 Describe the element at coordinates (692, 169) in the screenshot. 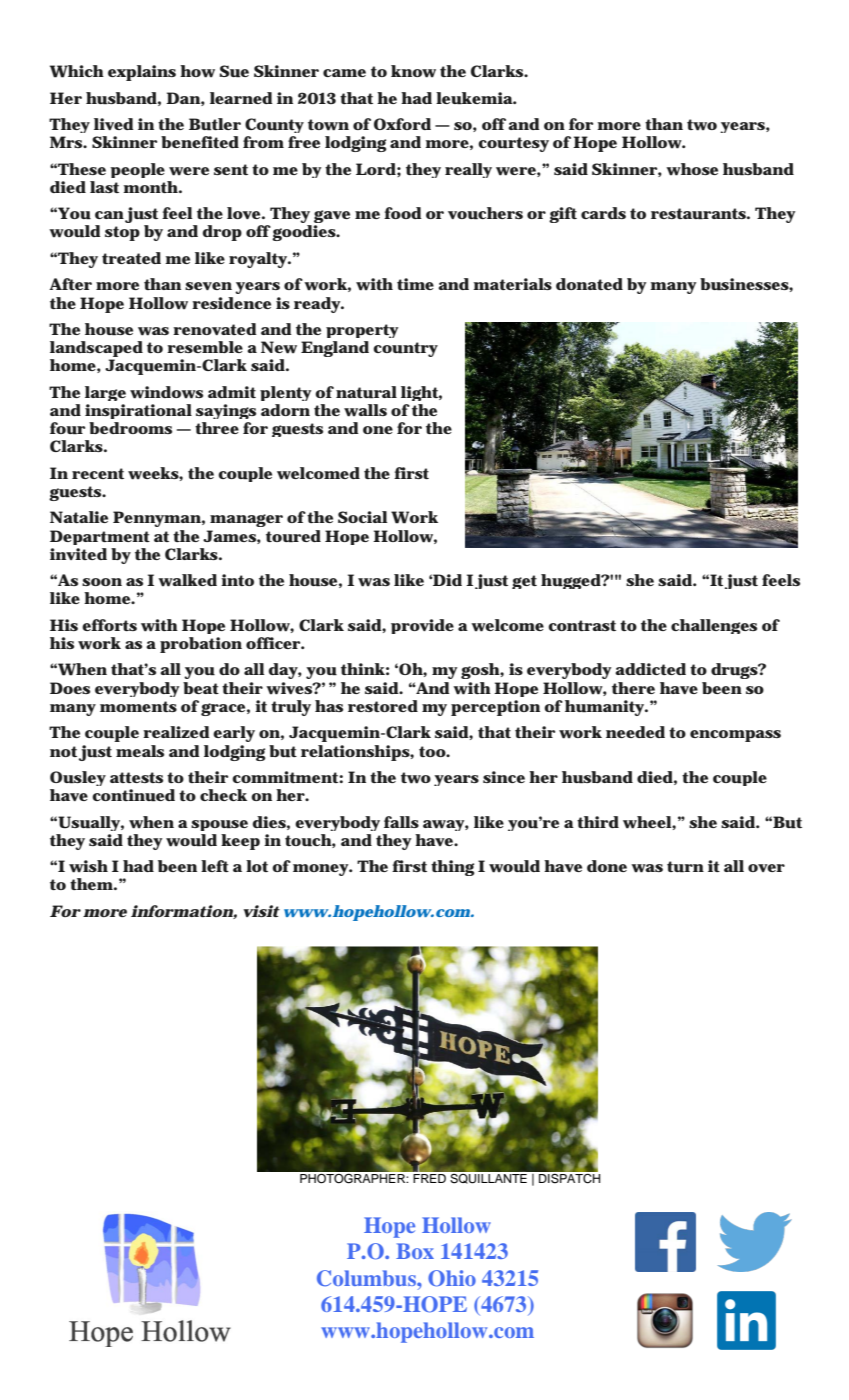

I see `whose` at that location.
